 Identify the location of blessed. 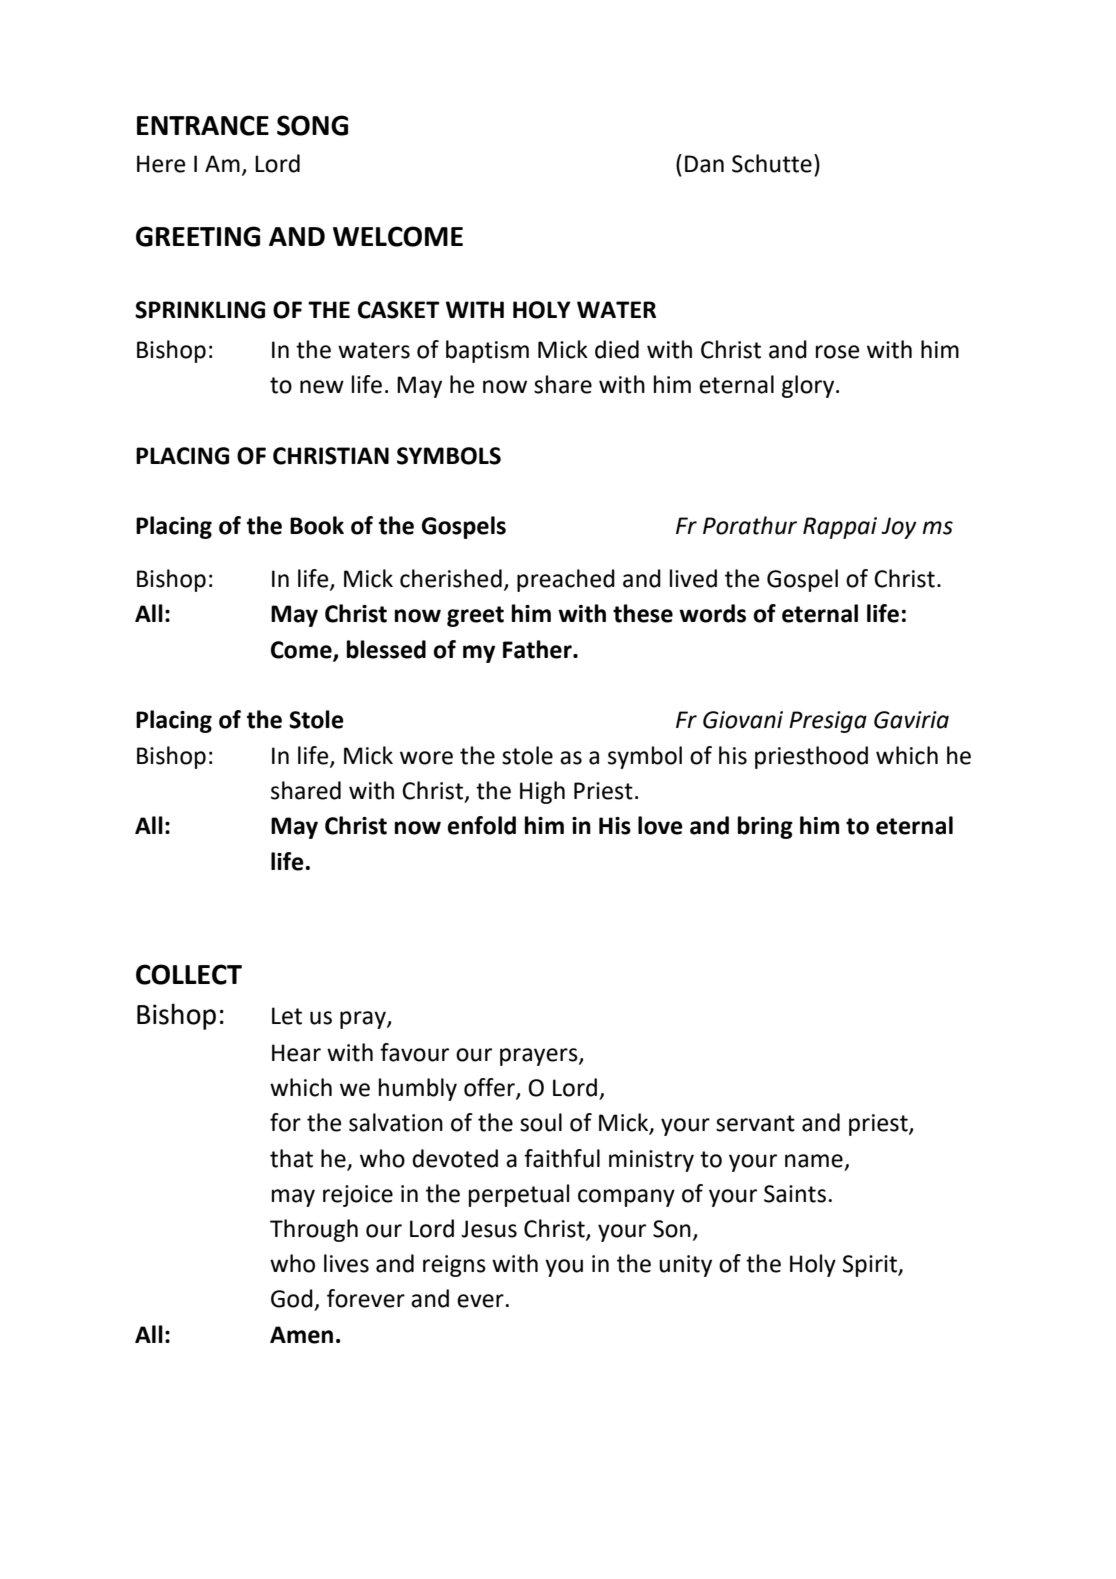
(386, 649).
